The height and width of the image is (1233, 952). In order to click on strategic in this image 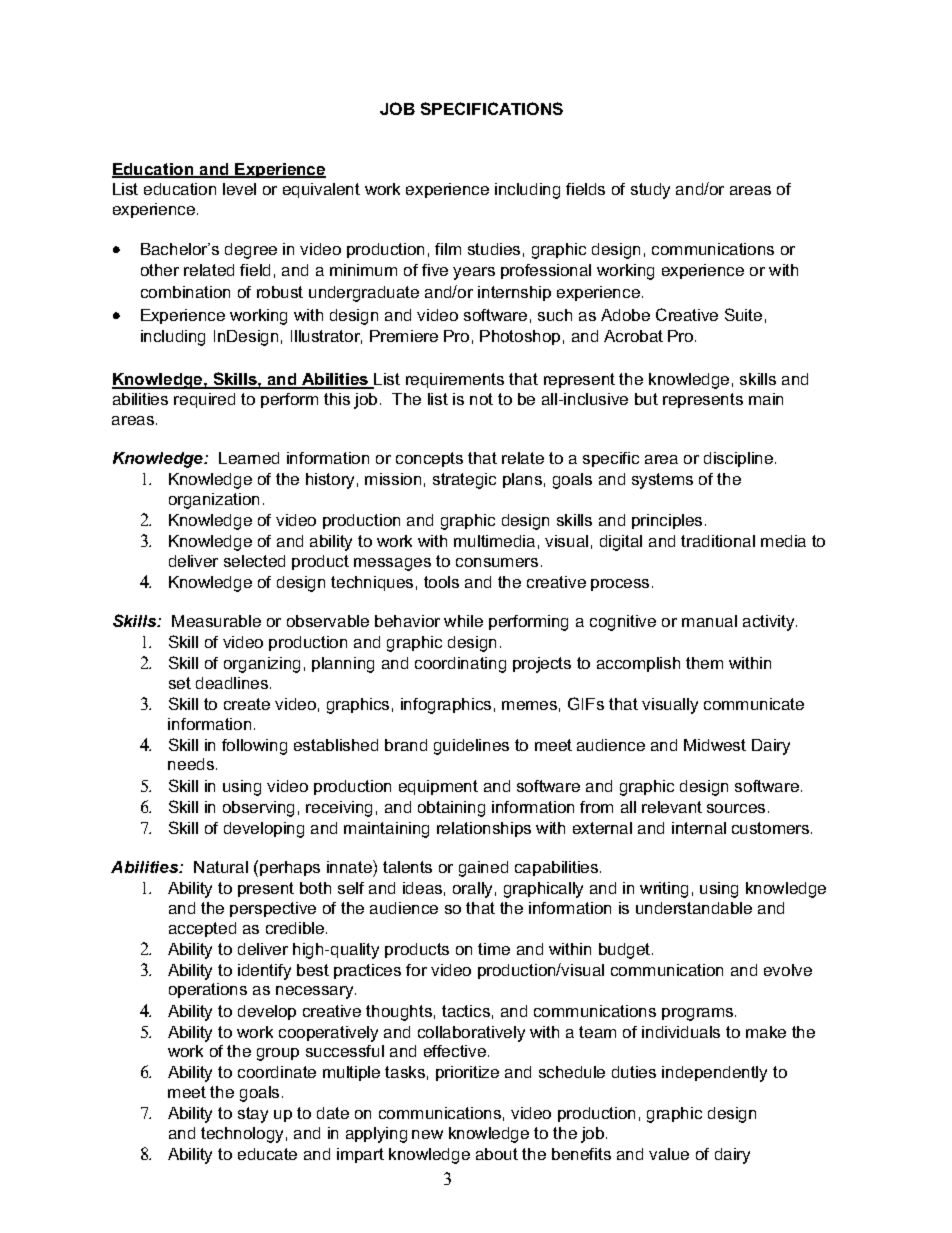, I will do `click(464, 481)`.
